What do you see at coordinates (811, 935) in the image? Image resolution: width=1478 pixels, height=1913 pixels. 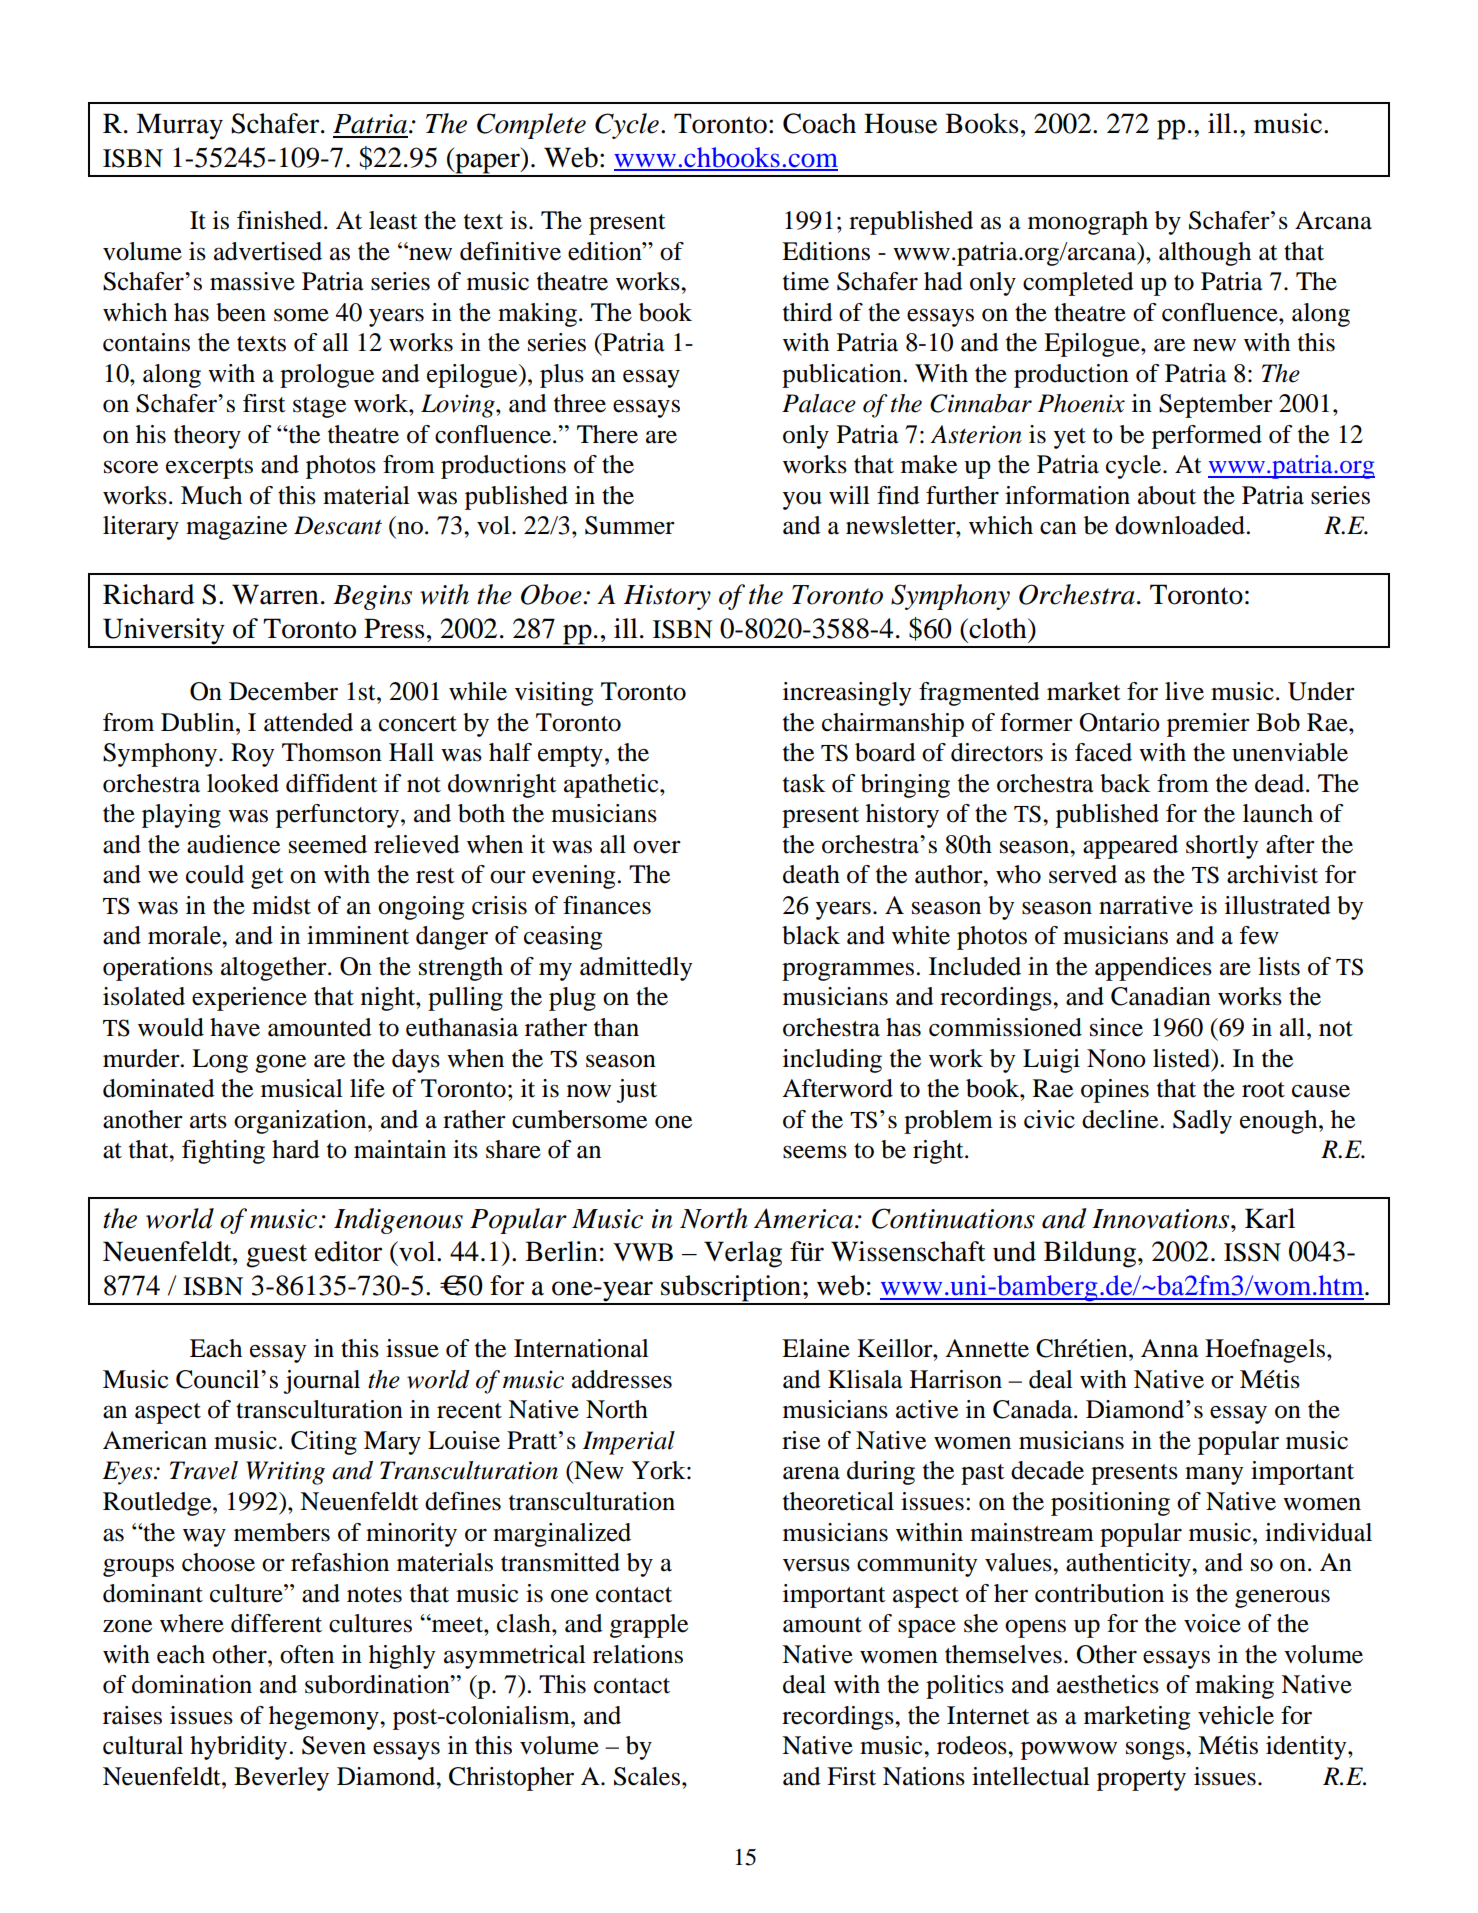 I see `black` at bounding box center [811, 935].
